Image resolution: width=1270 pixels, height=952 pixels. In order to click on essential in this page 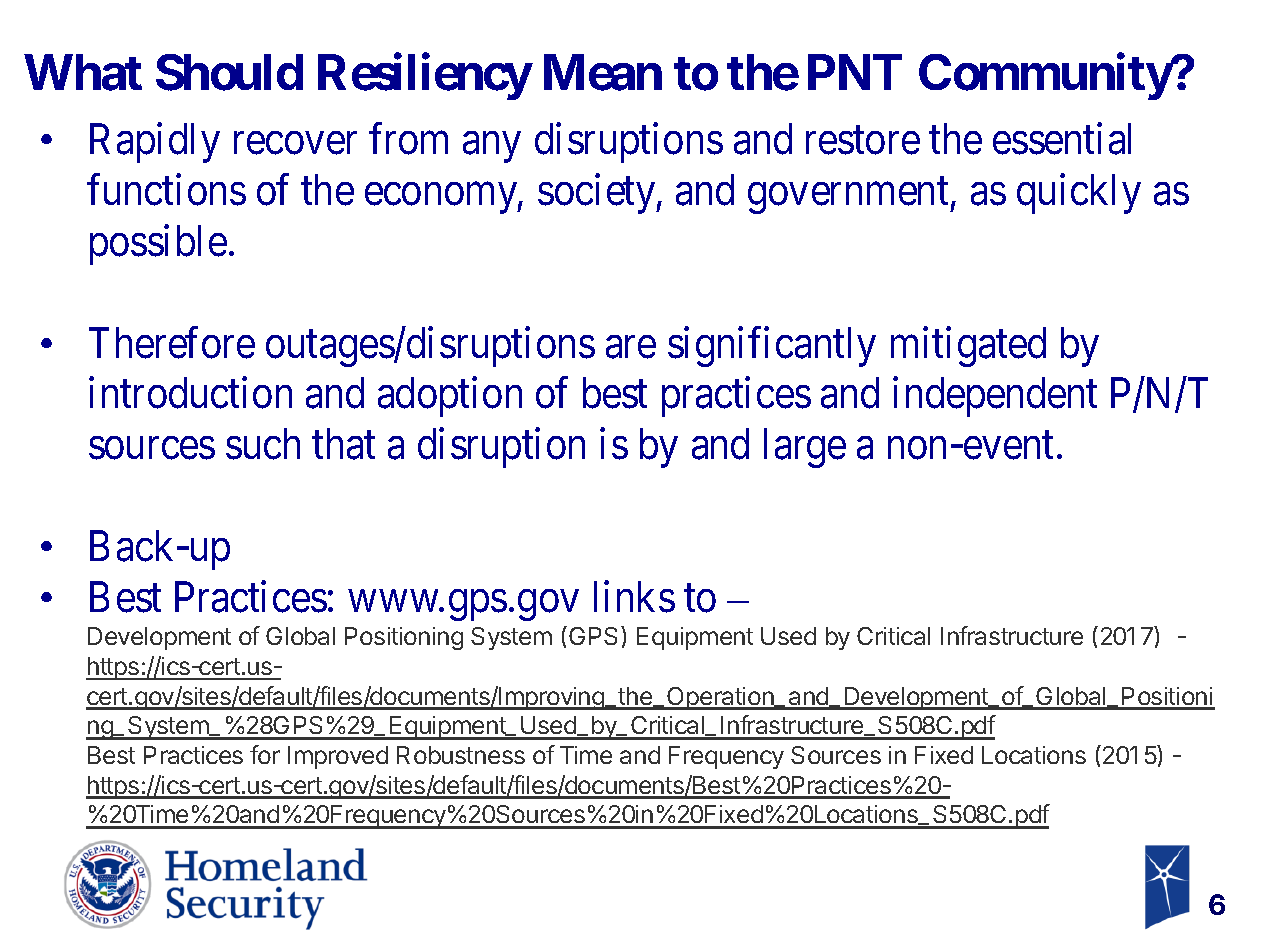, I will do `click(1062, 139)`.
